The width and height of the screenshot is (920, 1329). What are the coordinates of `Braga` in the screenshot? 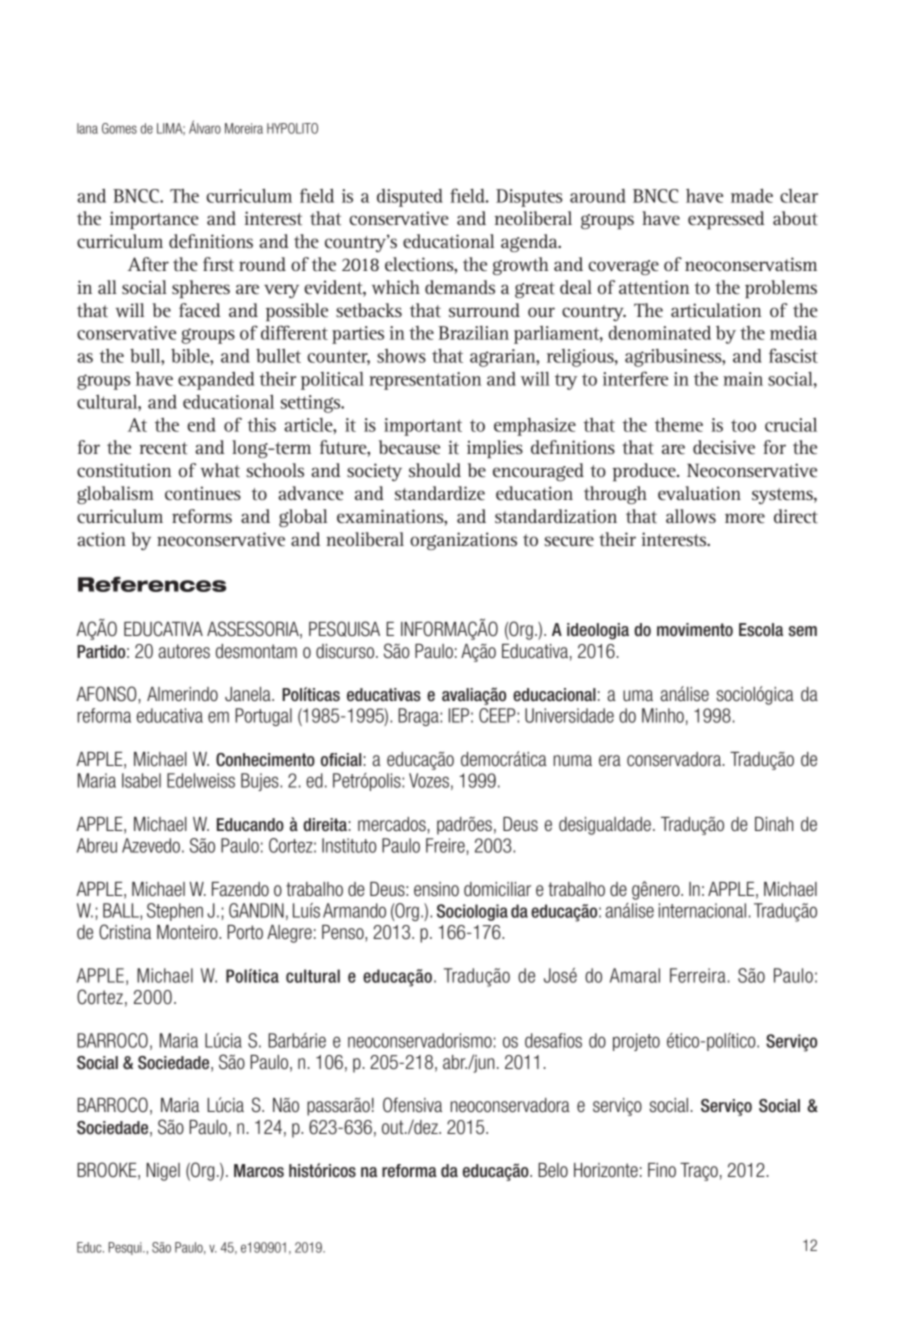 It's located at (419, 717).
